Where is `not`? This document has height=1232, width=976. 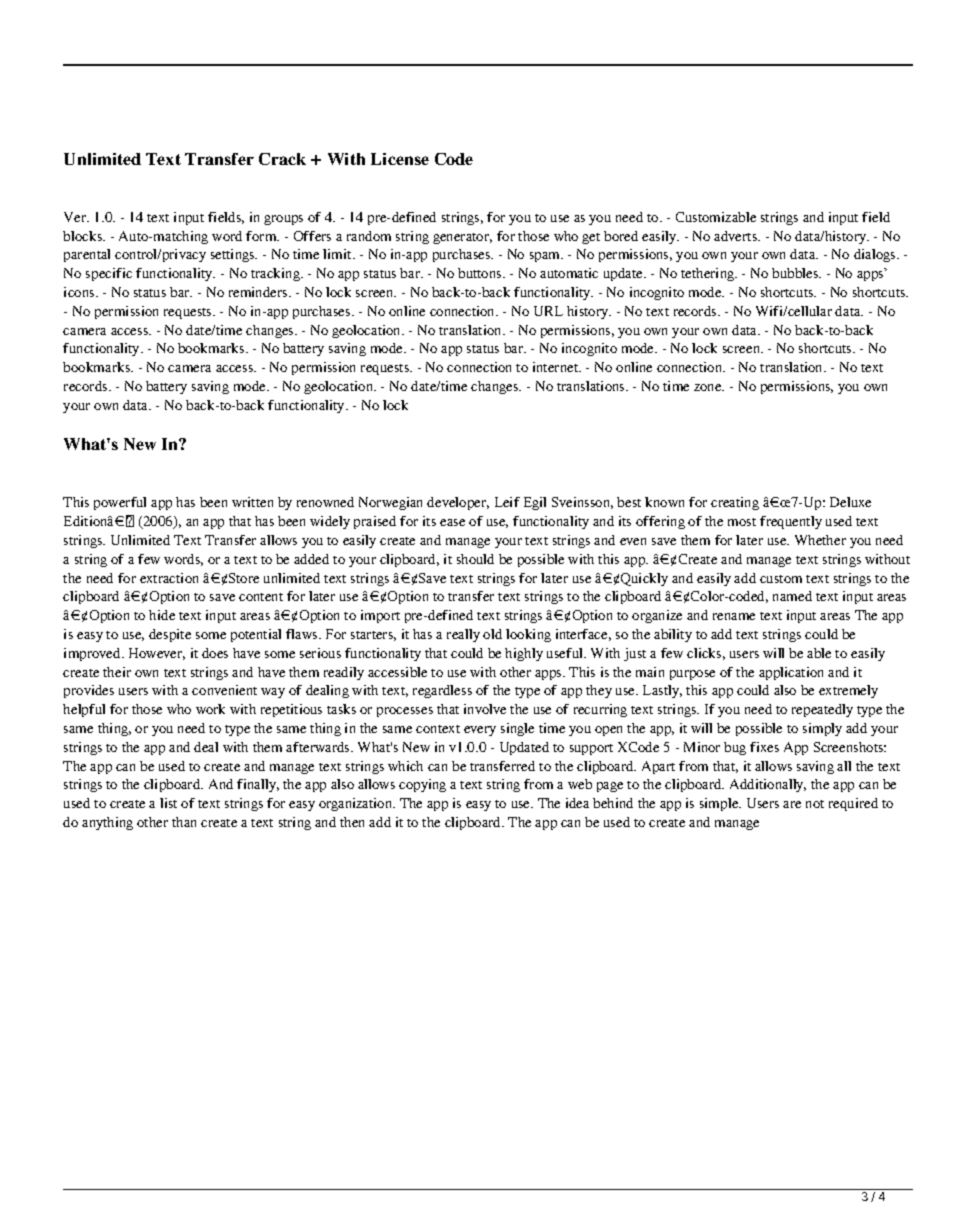
not is located at coordinates (815, 804).
